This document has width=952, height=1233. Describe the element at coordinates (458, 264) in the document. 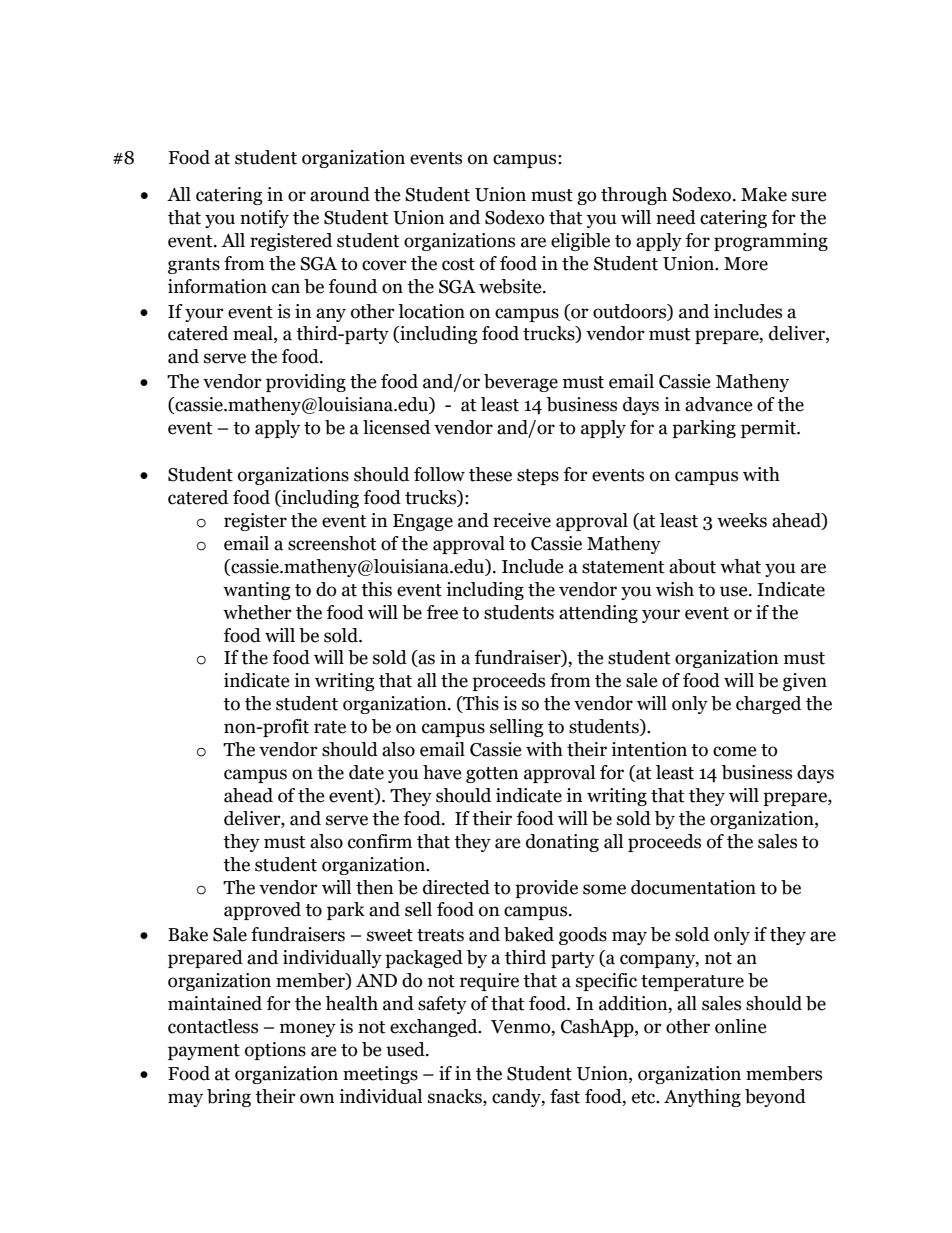

I see `cost` at that location.
